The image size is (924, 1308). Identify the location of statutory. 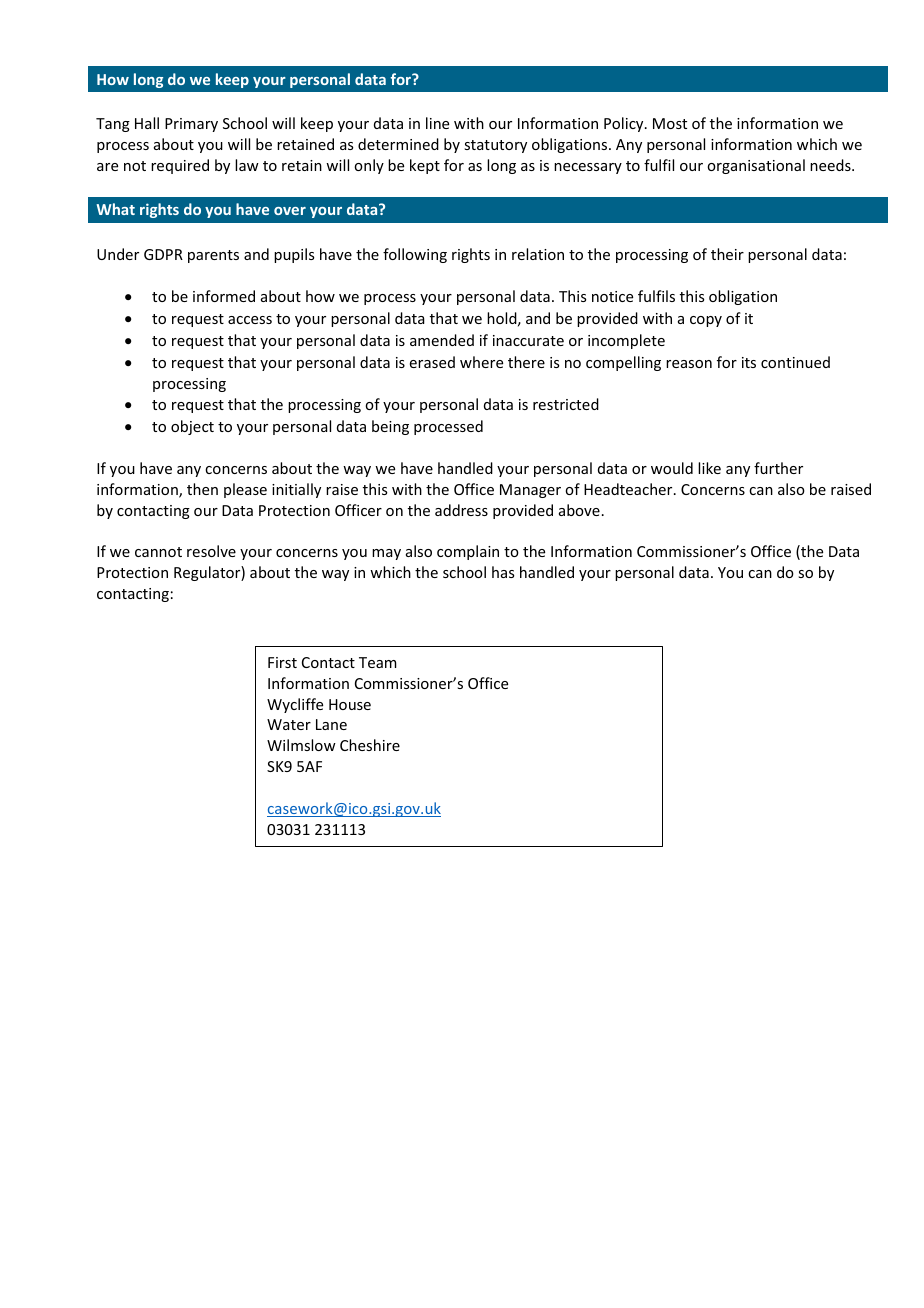
(495, 146).
